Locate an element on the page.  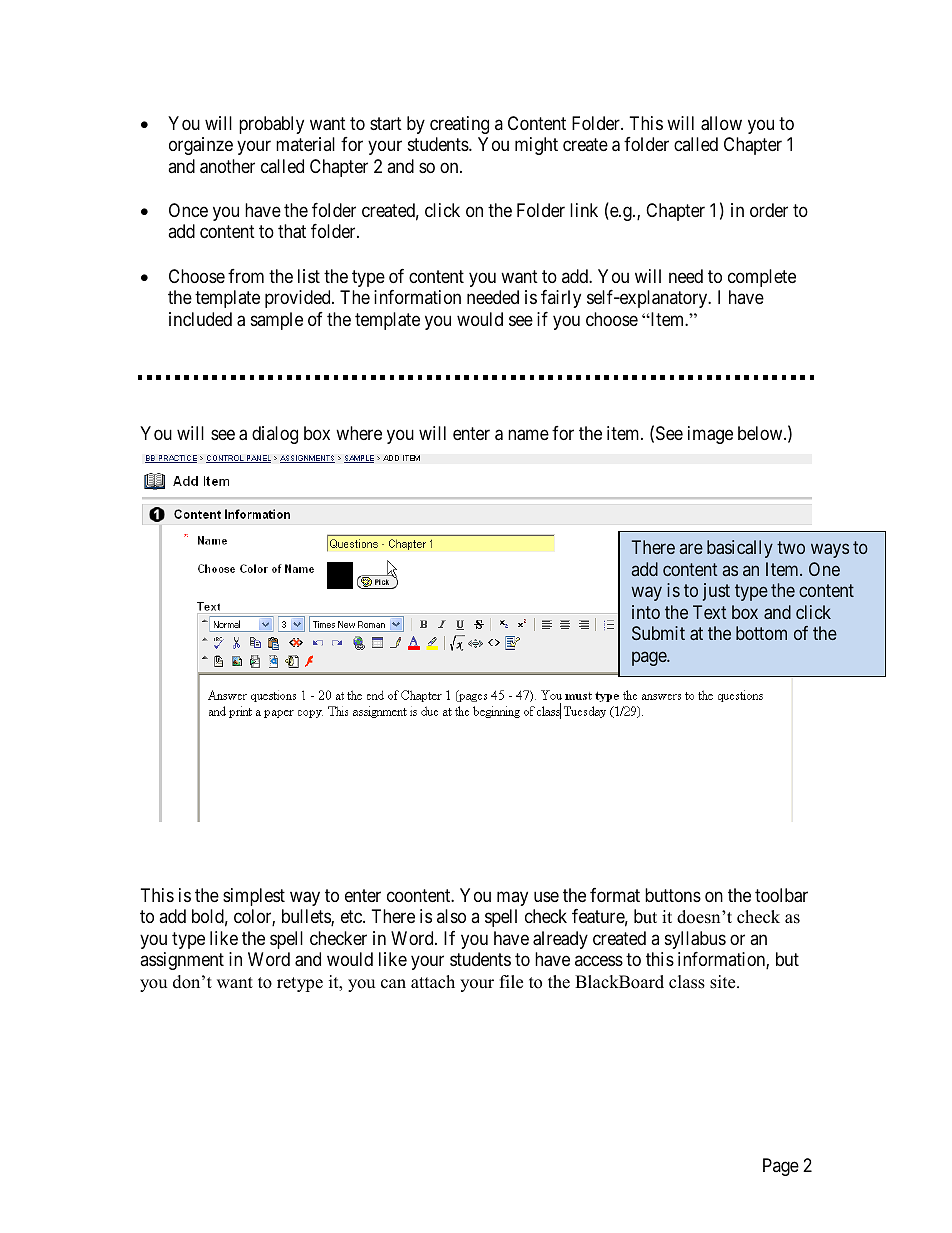
complete is located at coordinates (762, 278).
